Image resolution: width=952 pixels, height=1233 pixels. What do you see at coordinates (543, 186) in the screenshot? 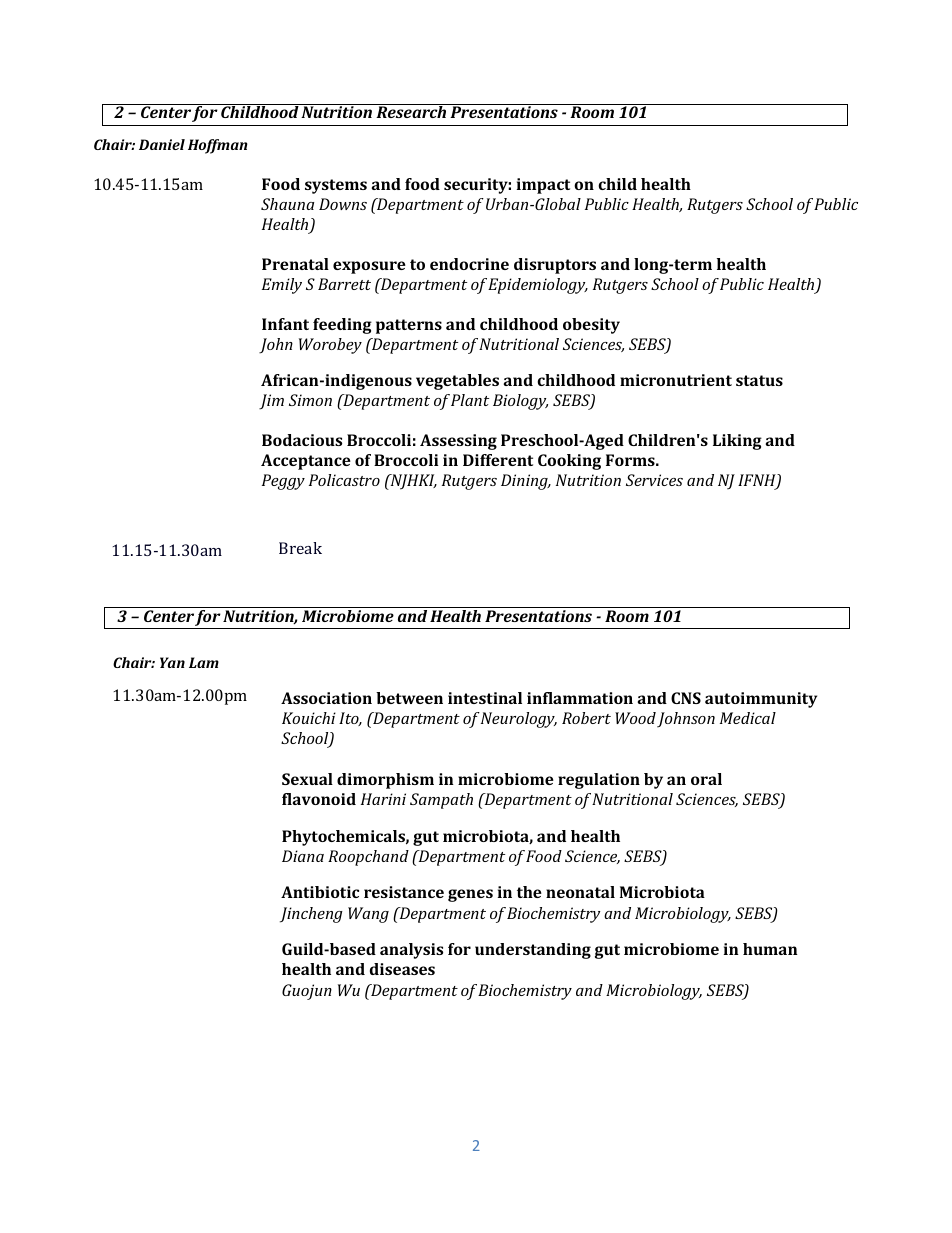
I see `impact` at bounding box center [543, 186].
